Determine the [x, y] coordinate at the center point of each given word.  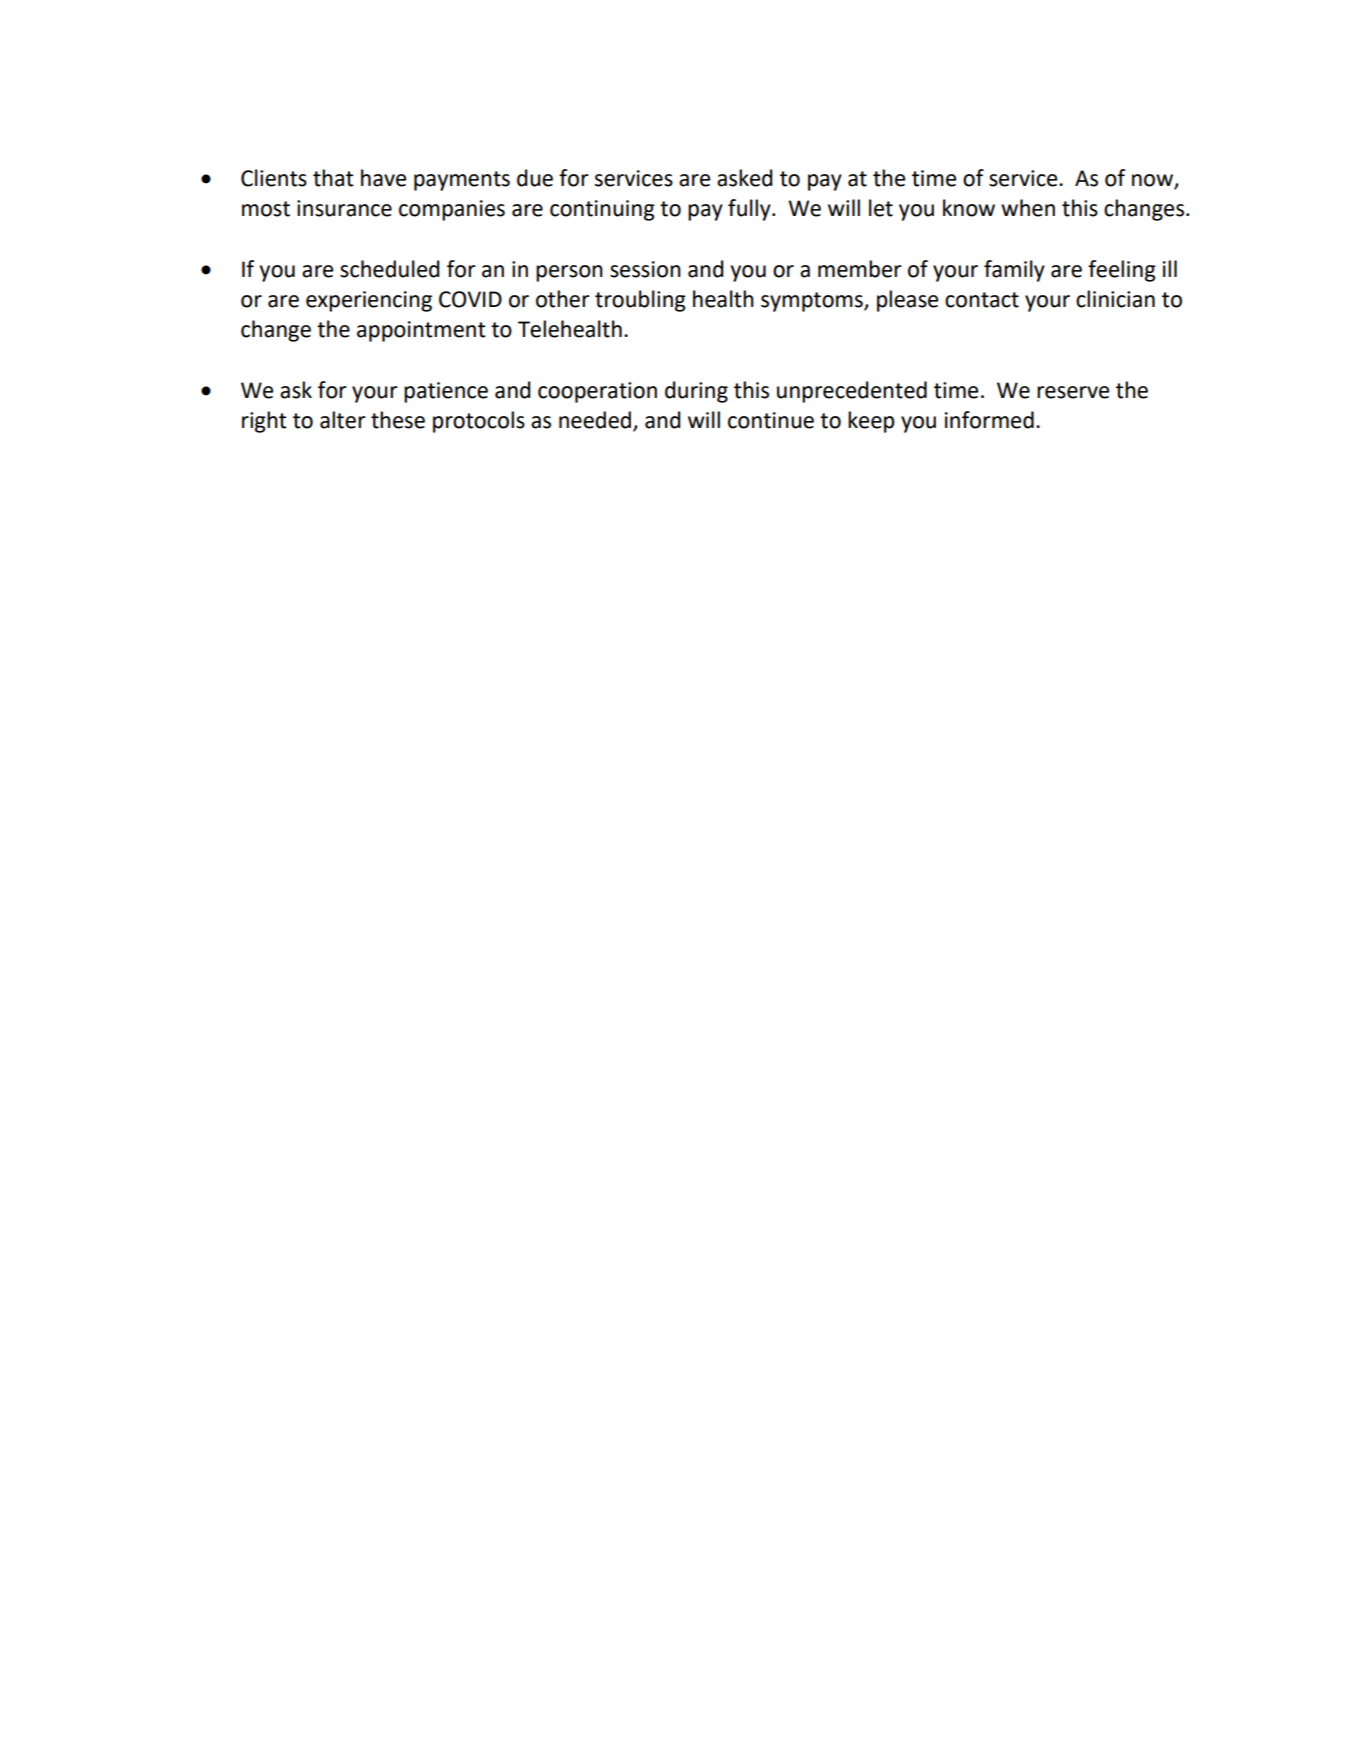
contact [982, 300]
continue [771, 420]
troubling [640, 301]
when [1028, 208]
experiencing [369, 301]
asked [745, 178]
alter [343, 420]
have [383, 178]
